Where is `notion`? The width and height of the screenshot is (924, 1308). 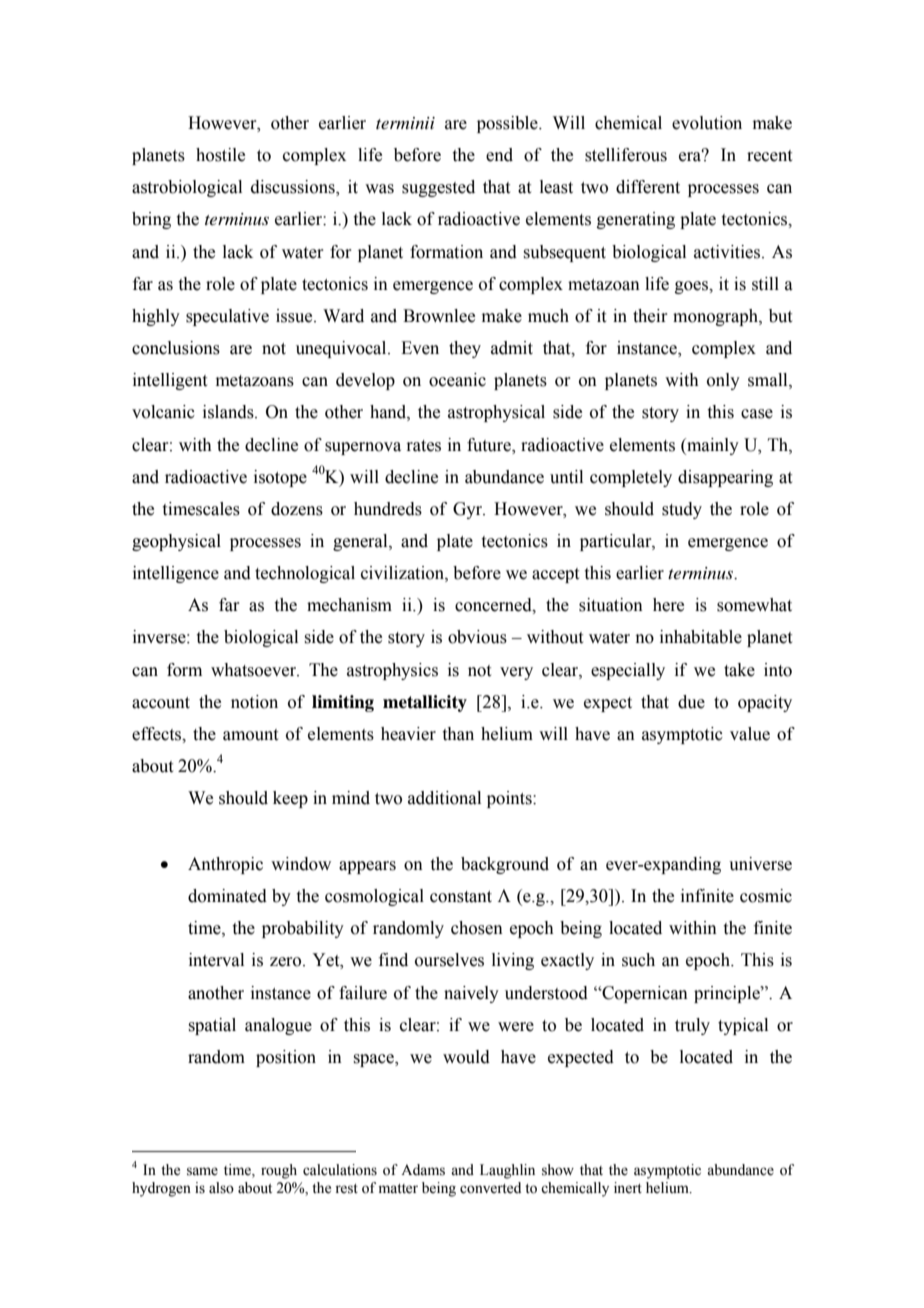
notion is located at coordinates (254, 702).
